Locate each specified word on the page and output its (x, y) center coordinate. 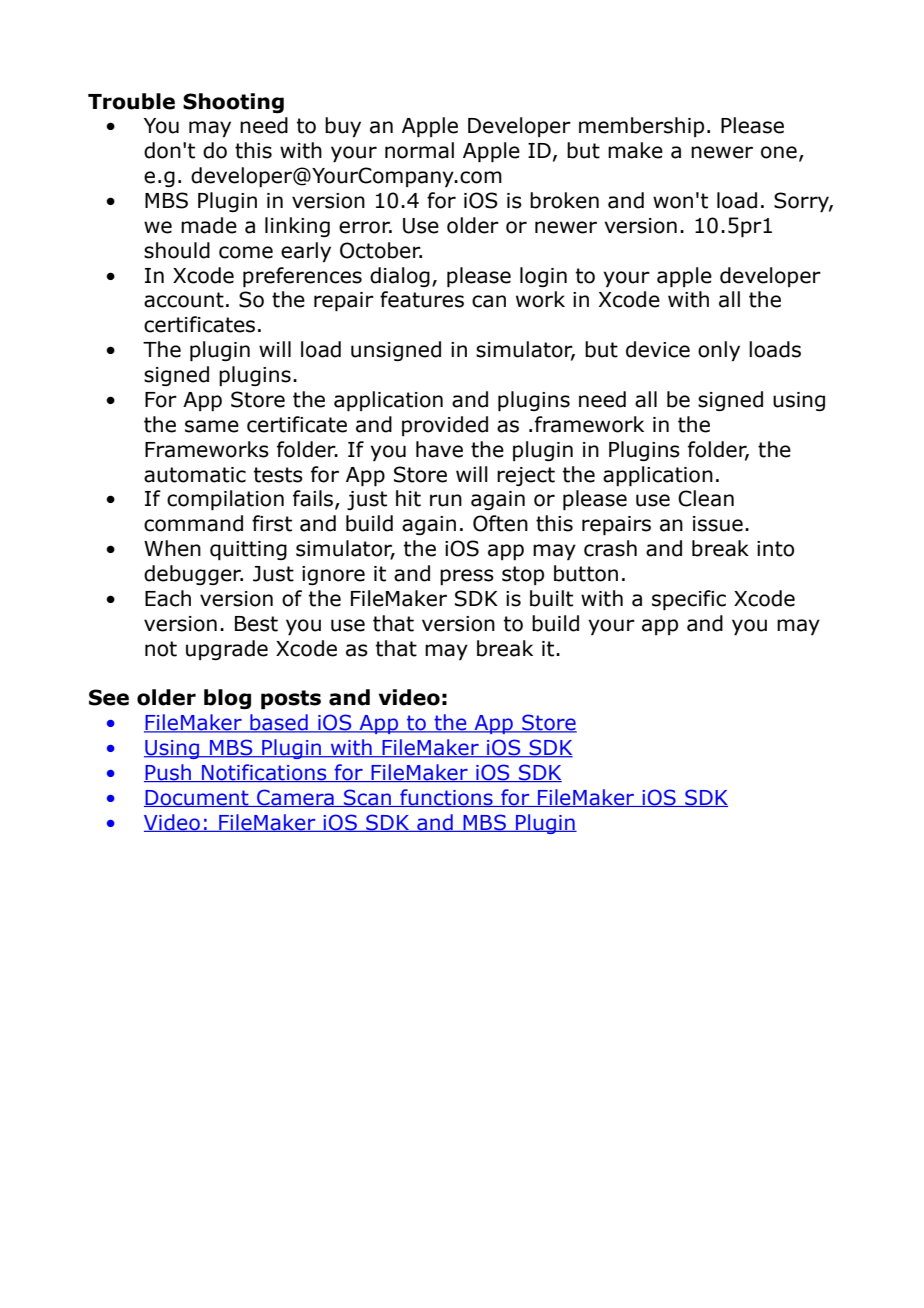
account (184, 300)
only (719, 351)
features (422, 299)
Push (169, 773)
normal (419, 150)
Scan (367, 798)
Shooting (233, 103)
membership (641, 127)
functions (446, 798)
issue (718, 524)
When (172, 548)
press (467, 577)
